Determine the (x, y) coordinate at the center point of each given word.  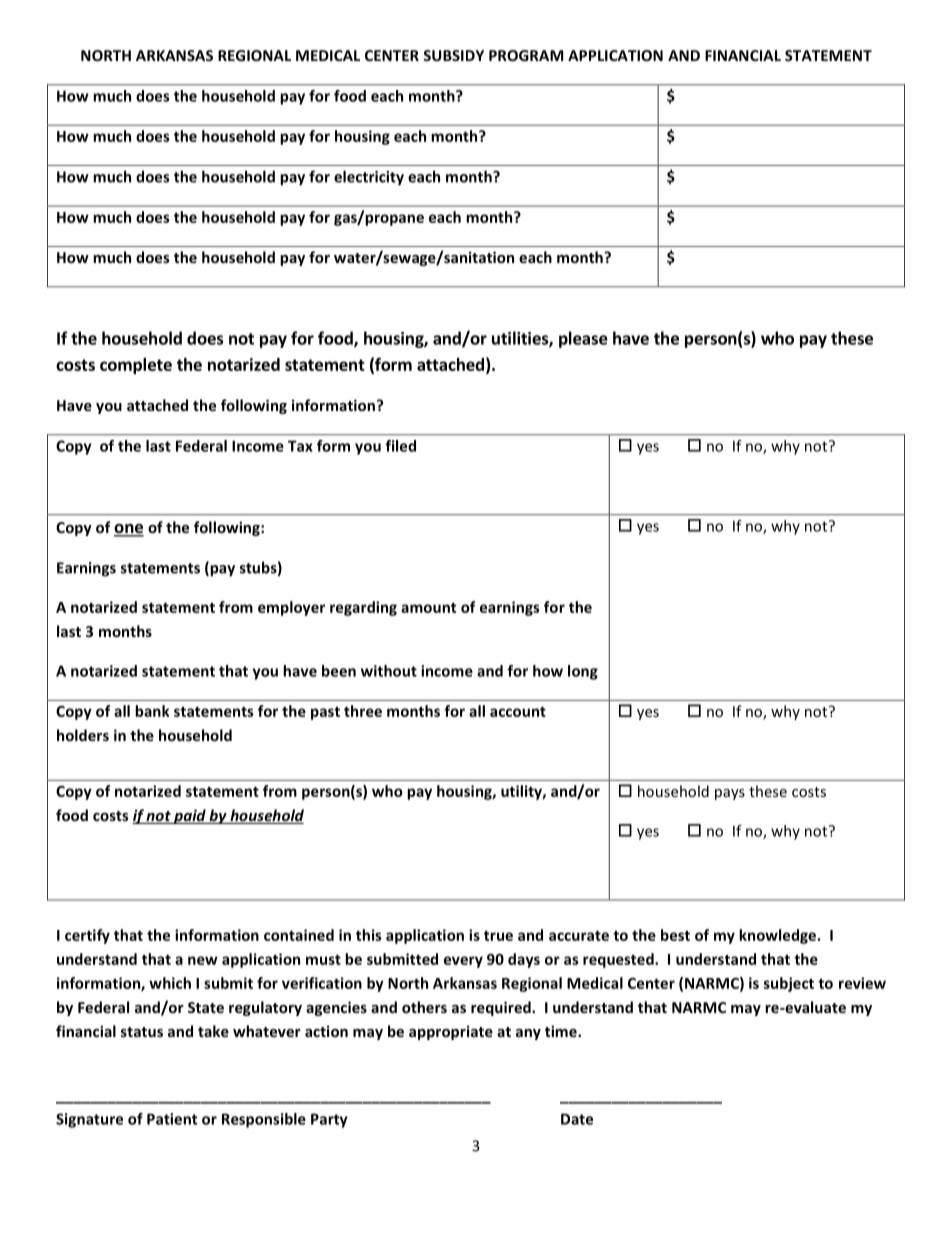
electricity (369, 178)
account (518, 711)
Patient (172, 1119)
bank (152, 711)
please (583, 339)
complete (136, 366)
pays (730, 794)
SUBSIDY (453, 55)
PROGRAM (526, 55)
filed (400, 446)
